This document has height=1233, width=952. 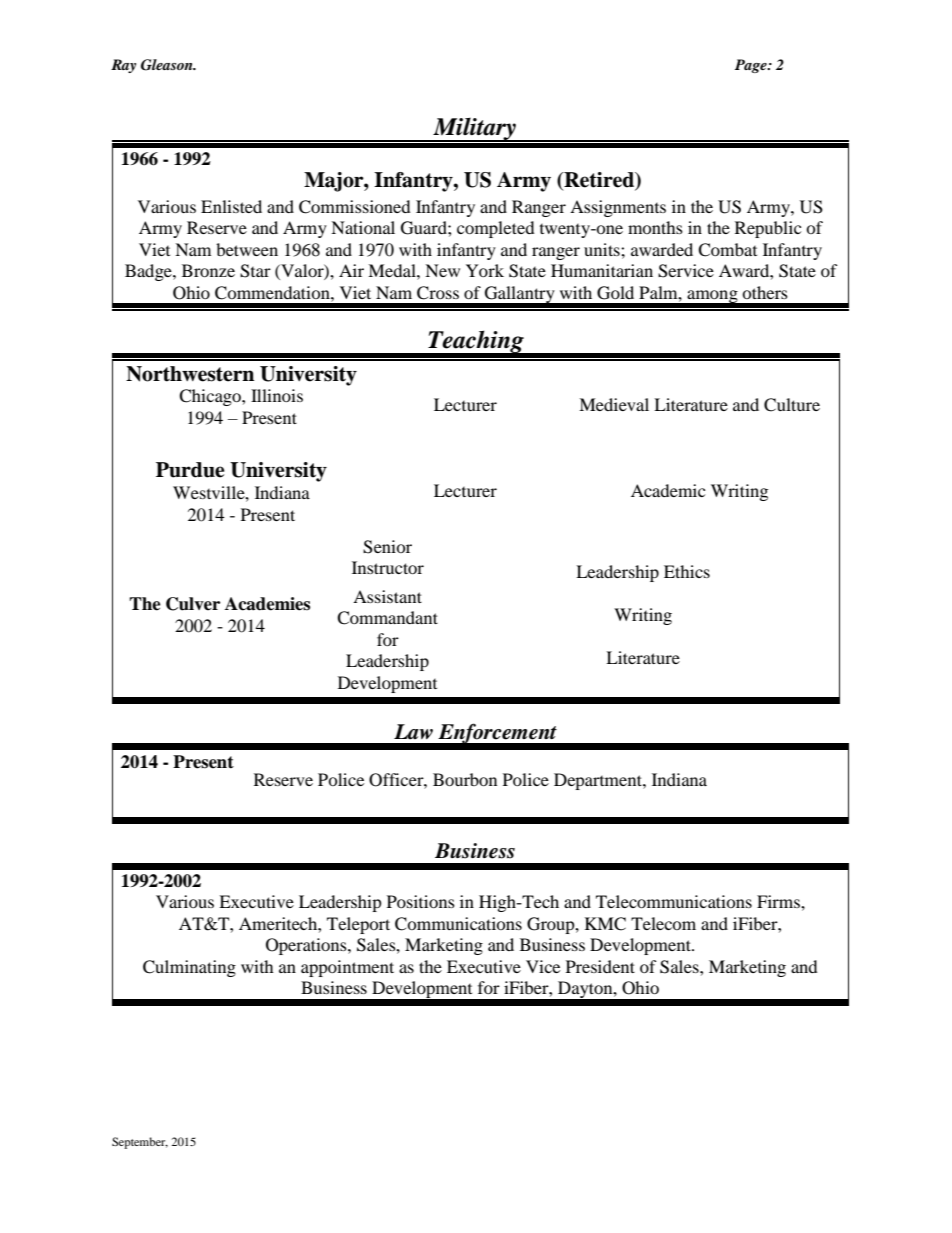 What do you see at coordinates (387, 596) in the document?
I see `Assistant` at bounding box center [387, 596].
